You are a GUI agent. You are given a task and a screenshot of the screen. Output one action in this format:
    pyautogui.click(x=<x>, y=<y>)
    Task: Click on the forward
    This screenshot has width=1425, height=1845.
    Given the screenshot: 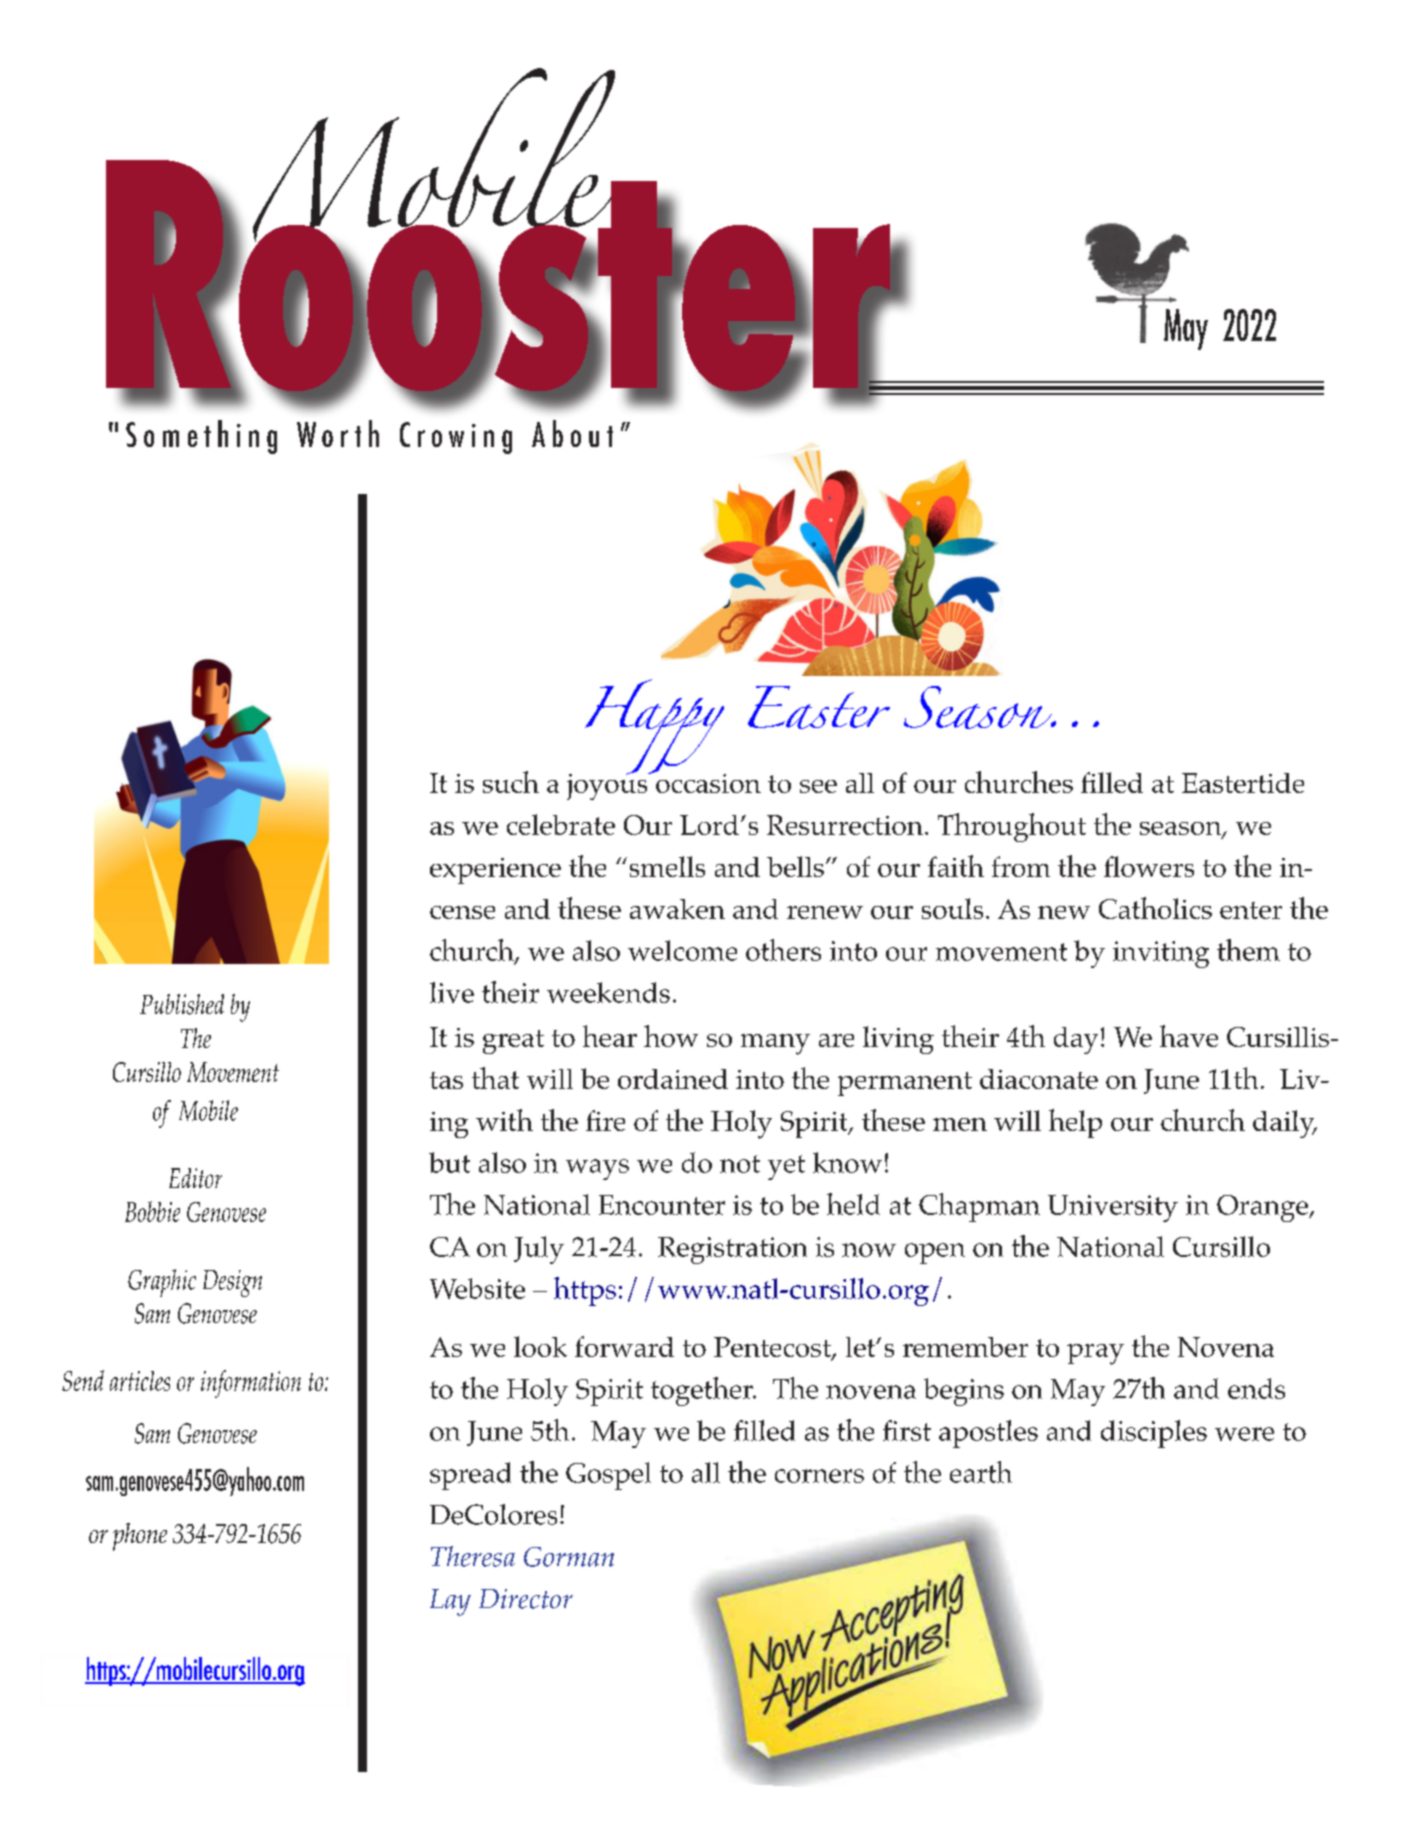 What is the action you would take?
    pyautogui.click(x=624, y=1346)
